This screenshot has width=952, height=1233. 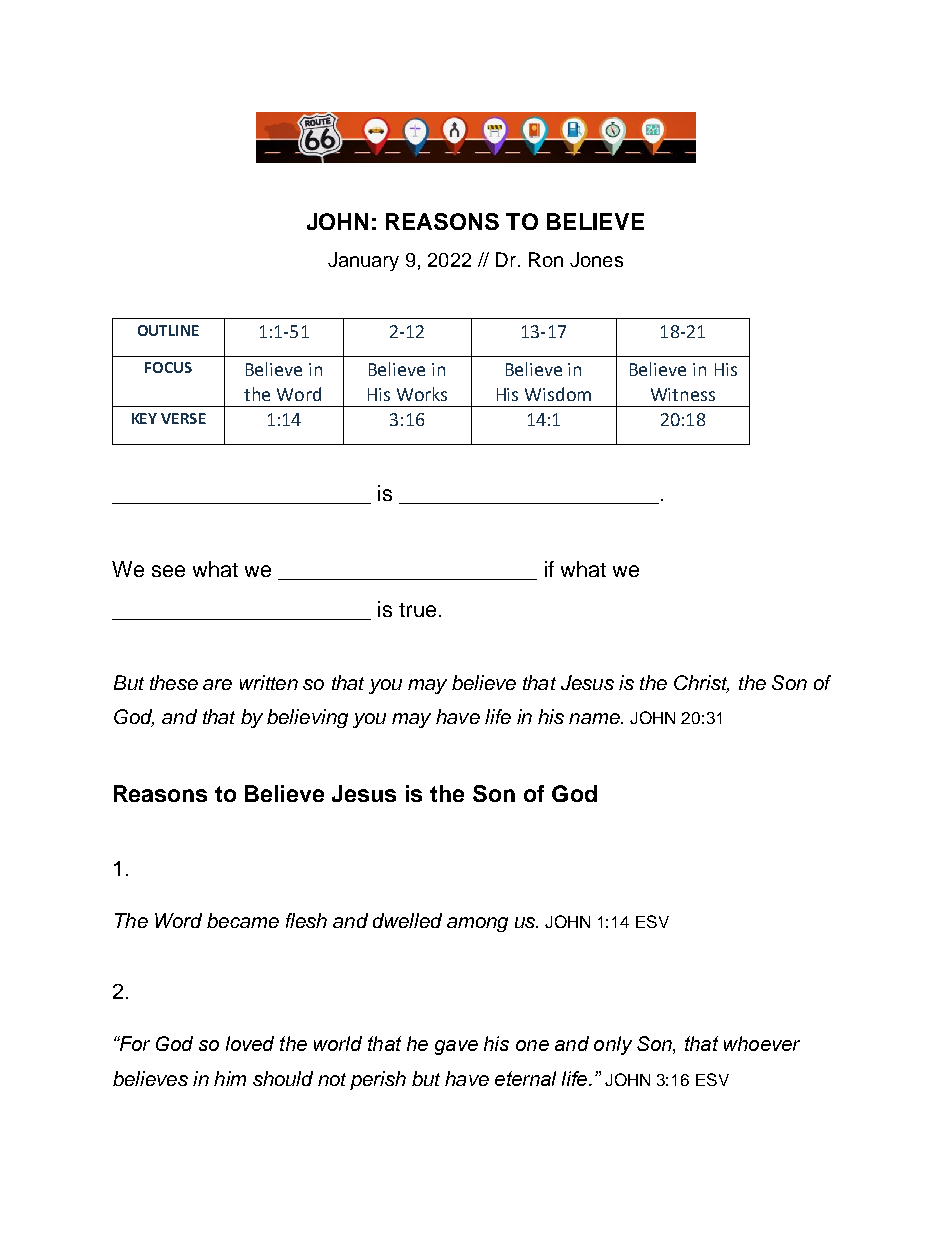 What do you see at coordinates (243, 920) in the screenshot?
I see `became` at bounding box center [243, 920].
